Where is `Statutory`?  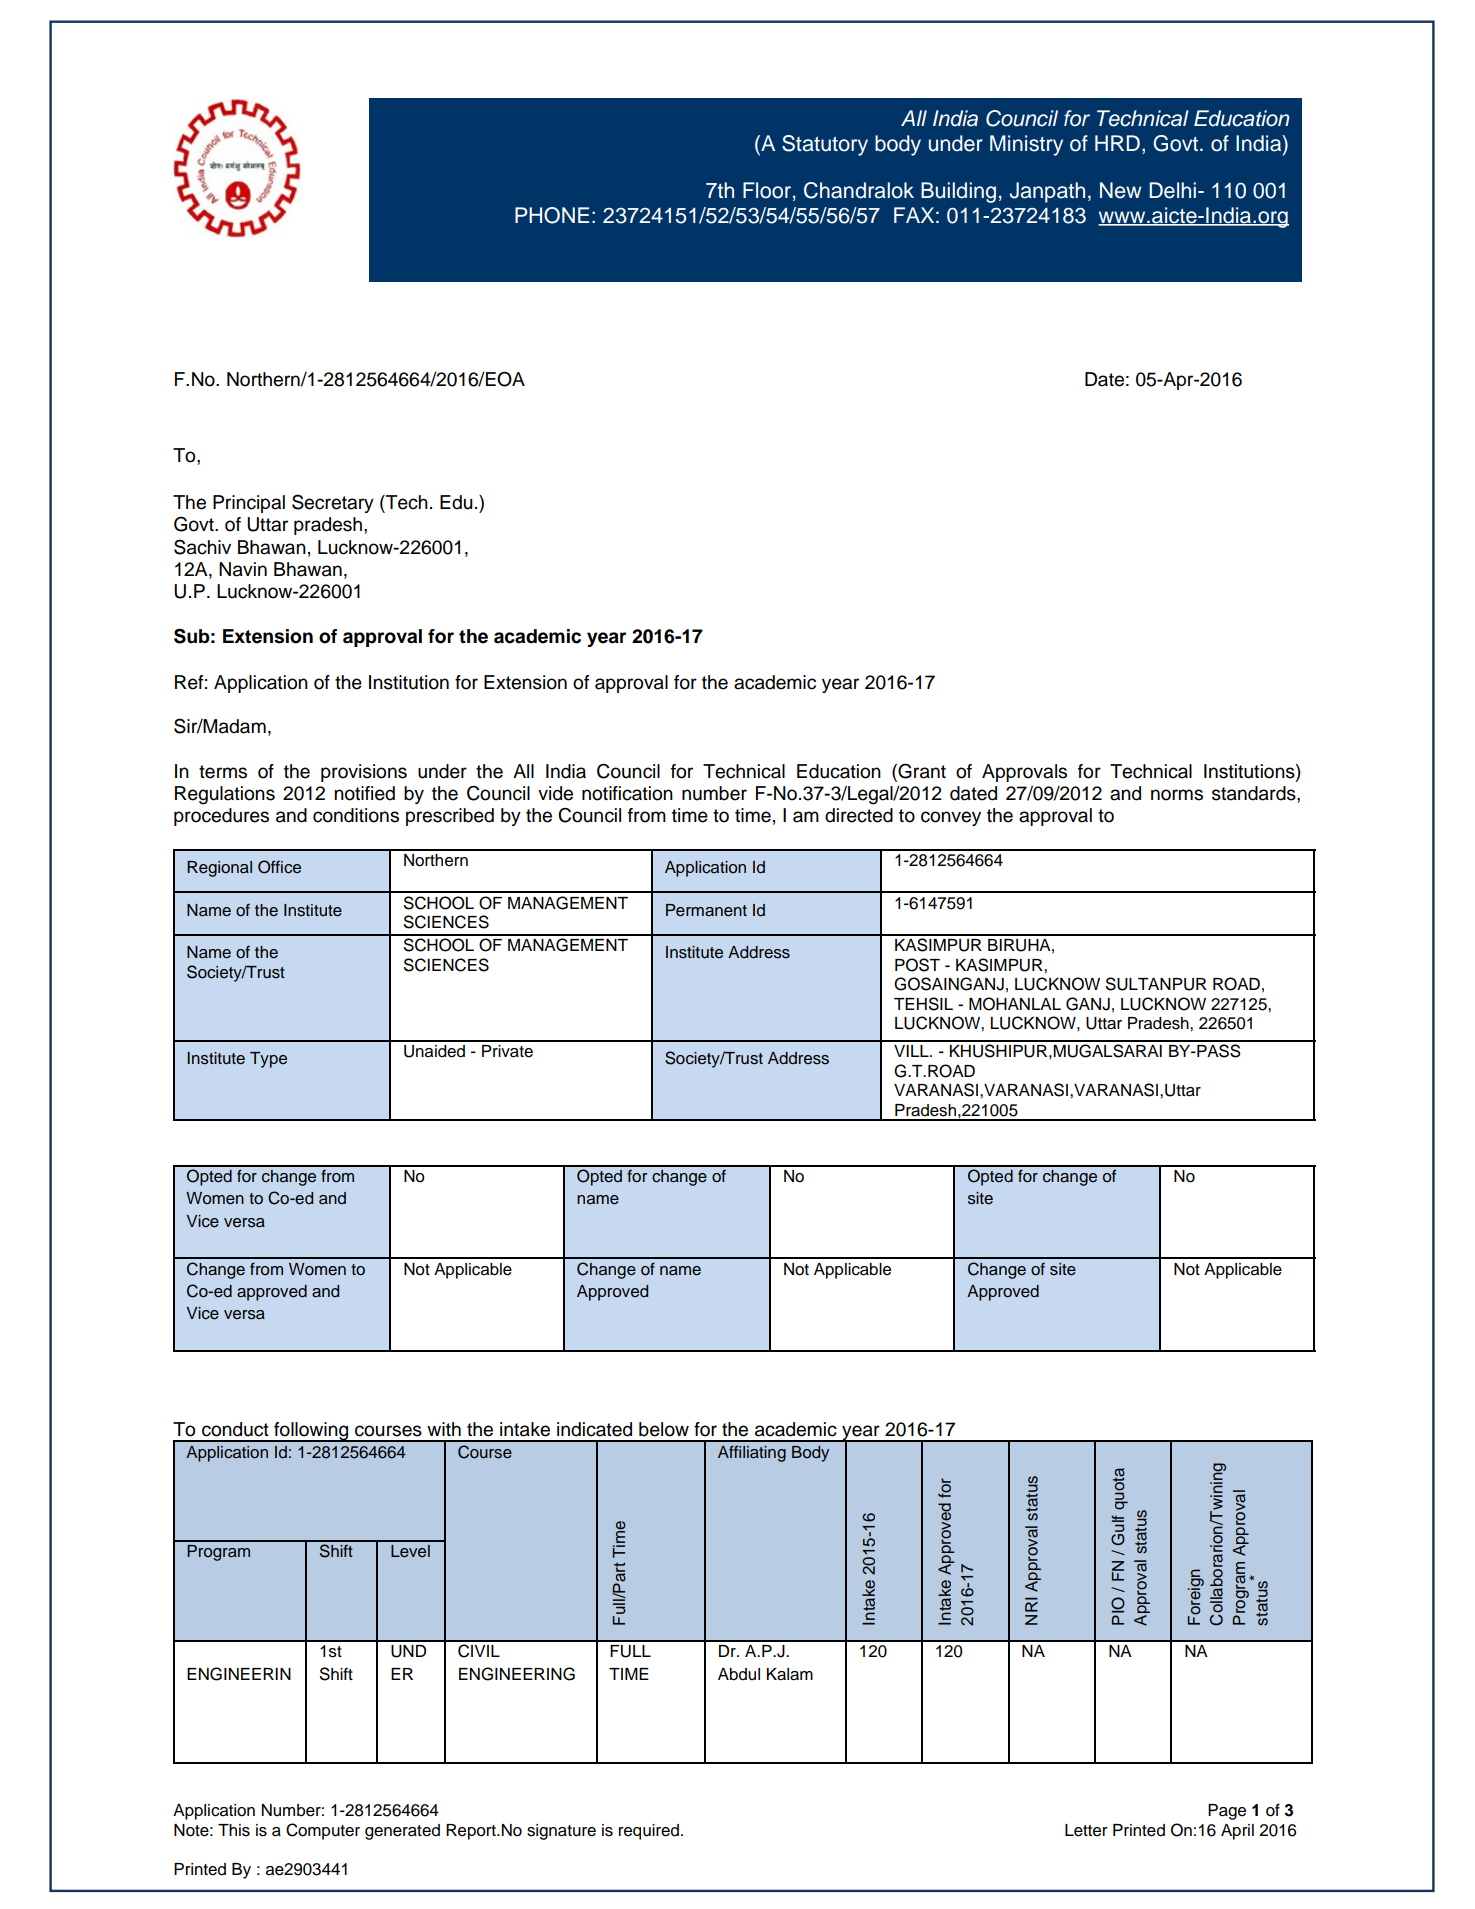
Statutory is located at coordinates (825, 145).
